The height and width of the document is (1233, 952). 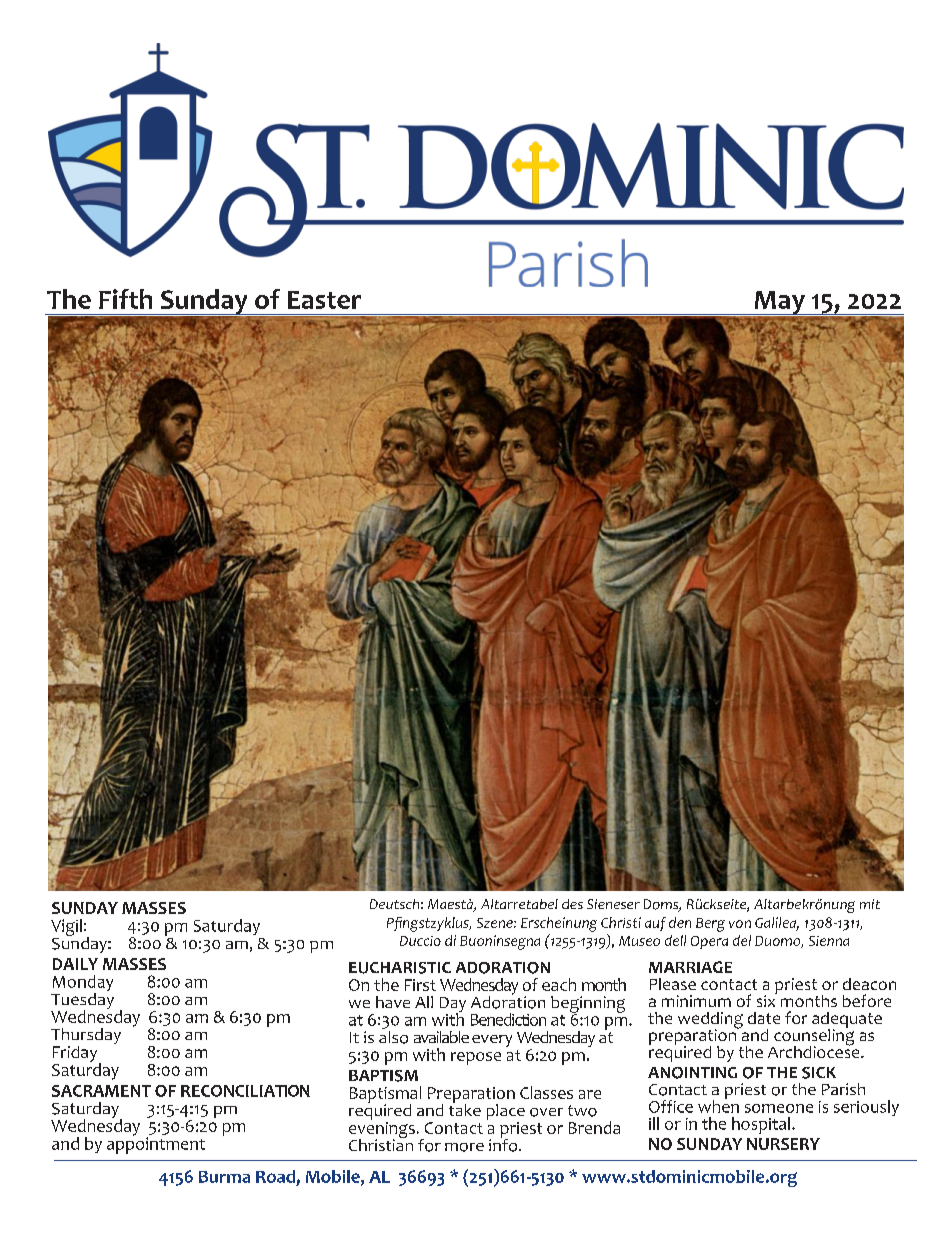 I want to click on von, so click(x=740, y=924).
